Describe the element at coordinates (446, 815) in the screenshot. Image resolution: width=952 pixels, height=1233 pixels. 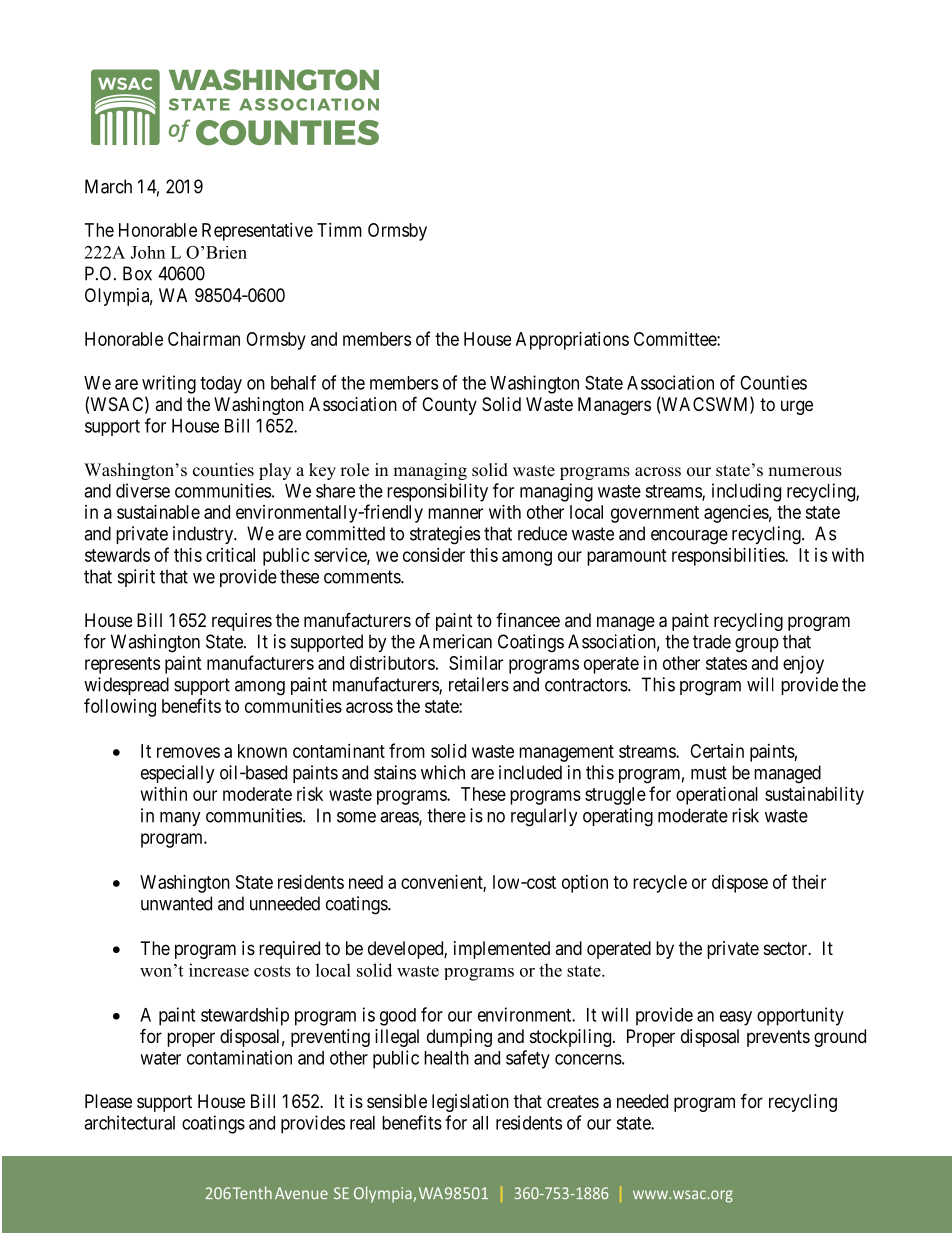
I see `there` at that location.
